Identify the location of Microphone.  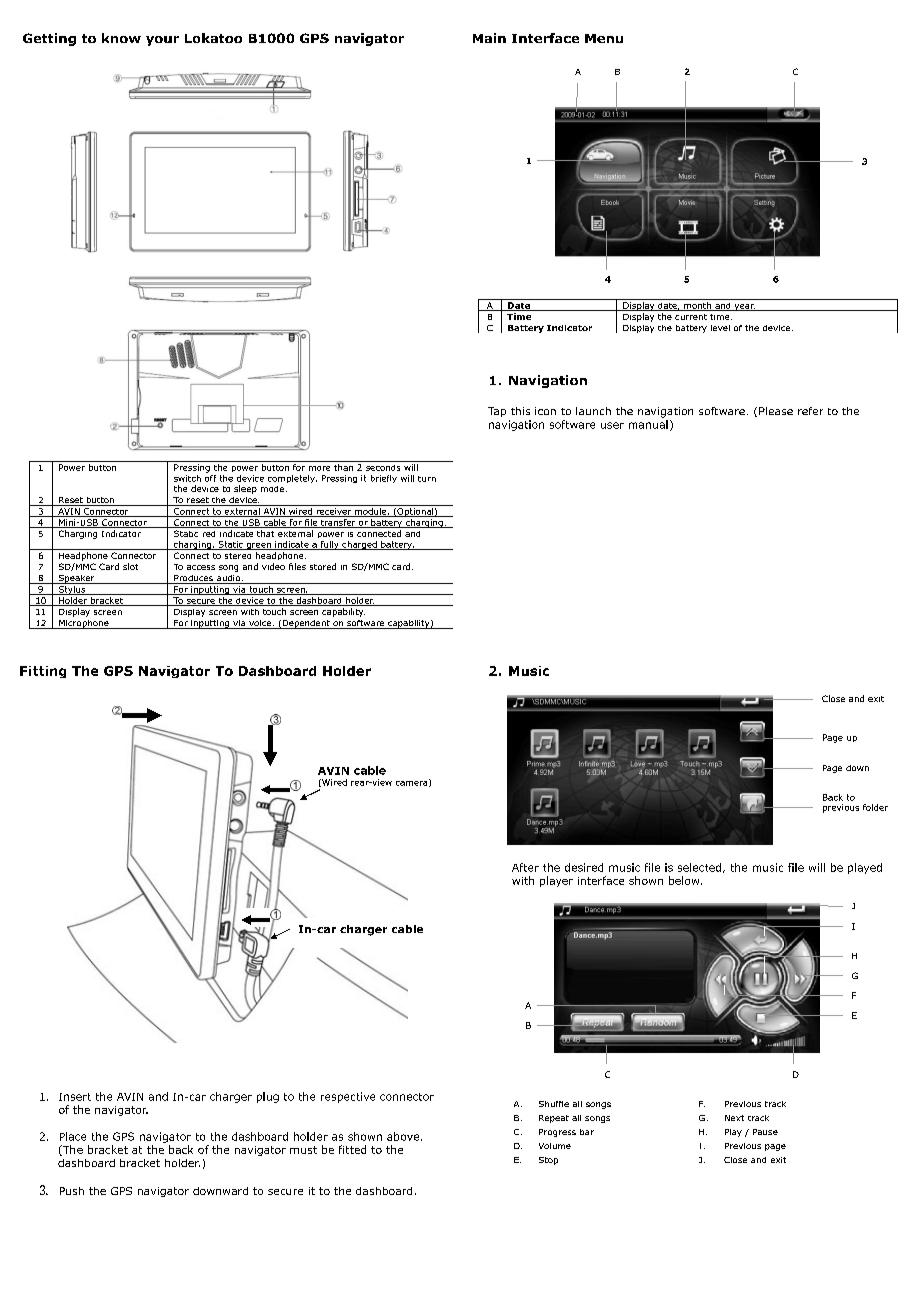
(84, 624).
